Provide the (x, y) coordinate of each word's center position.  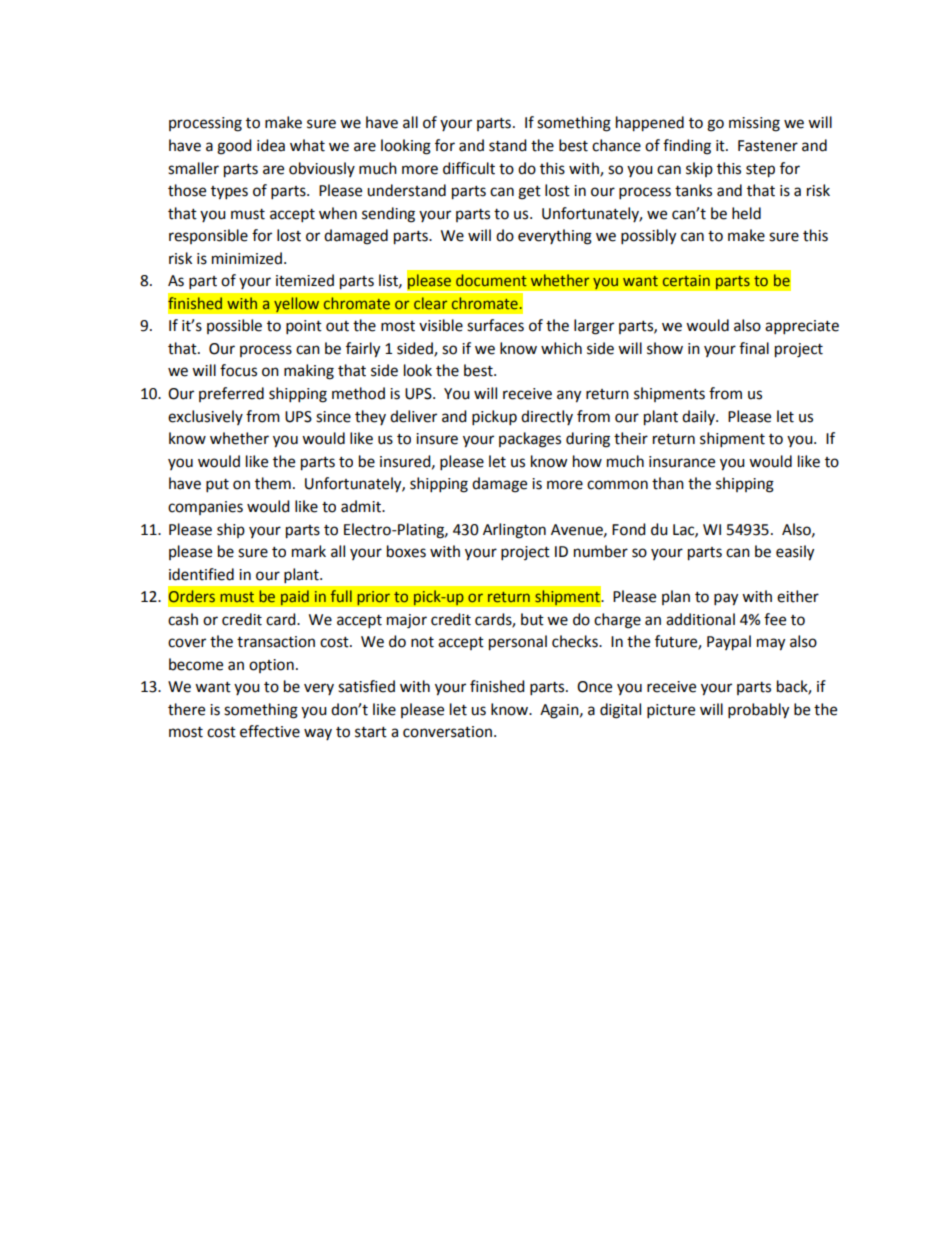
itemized (305, 280)
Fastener (768, 146)
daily (699, 417)
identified (201, 574)
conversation (447, 732)
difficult (469, 168)
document (491, 280)
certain (686, 280)
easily (795, 553)
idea (271, 145)
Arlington (514, 531)
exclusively (205, 417)
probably (758, 711)
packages (530, 440)
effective (270, 731)
